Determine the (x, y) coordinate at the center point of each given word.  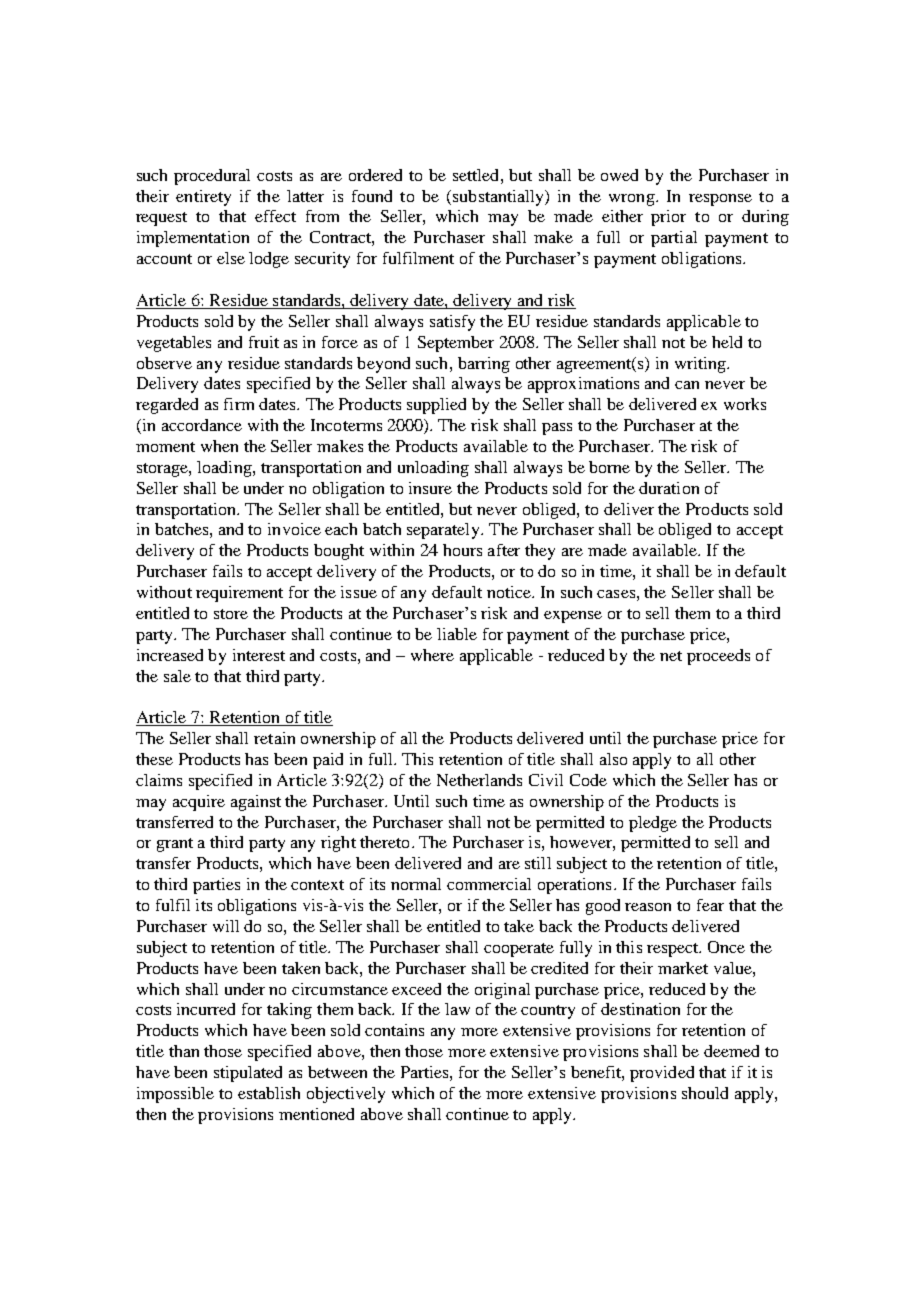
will (226, 926)
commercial (489, 884)
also (613, 759)
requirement (239, 594)
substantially (499, 198)
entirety (203, 198)
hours (462, 550)
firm (239, 404)
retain (274, 738)
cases (616, 594)
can (687, 385)
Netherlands (479, 780)
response (720, 200)
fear (710, 905)
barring (484, 365)
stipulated (248, 1074)
